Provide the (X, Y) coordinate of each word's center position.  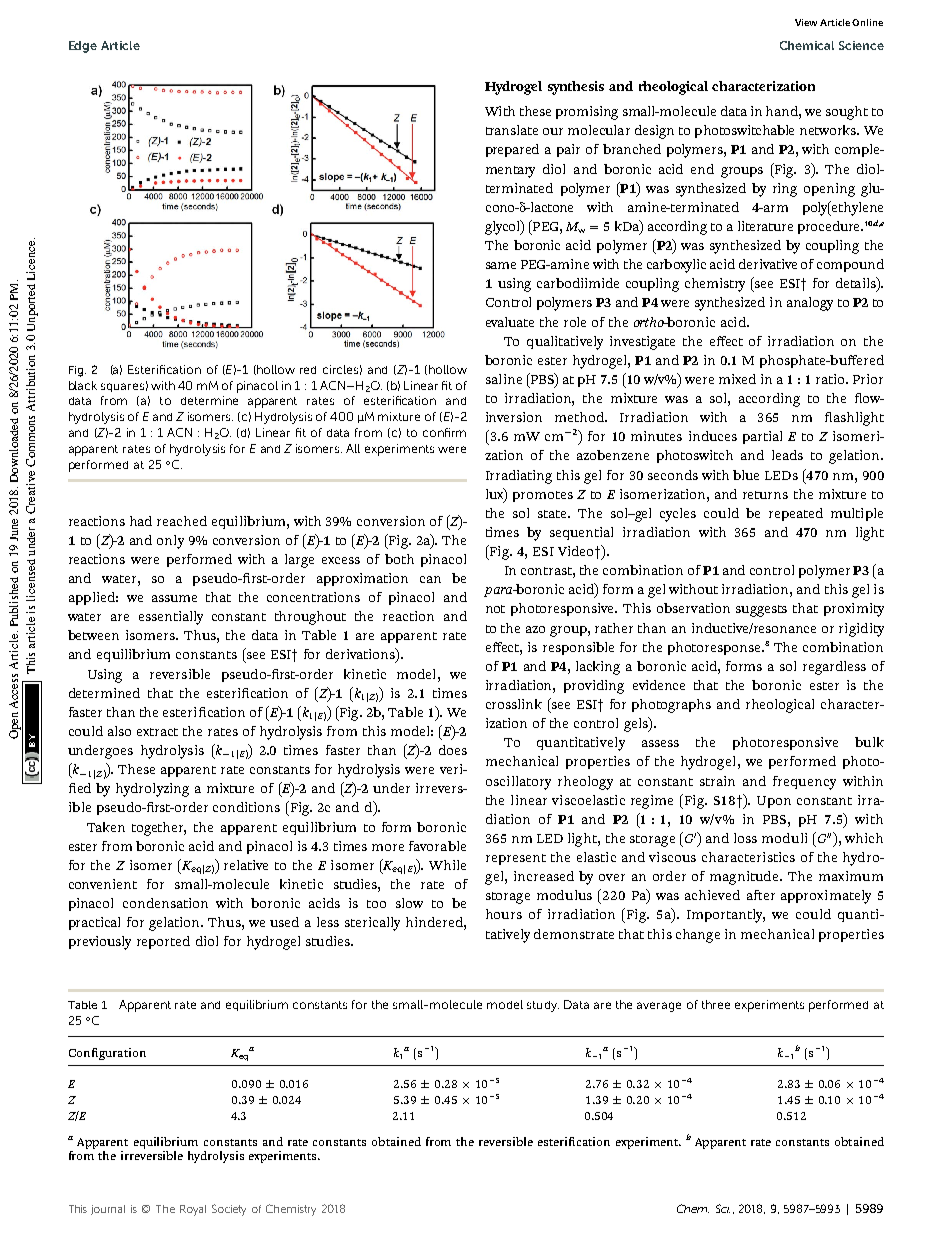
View (806, 22)
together (159, 829)
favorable (437, 846)
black (83, 385)
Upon (774, 802)
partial (762, 437)
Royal (193, 1210)
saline (504, 379)
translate (512, 130)
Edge (83, 47)
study (543, 1006)
